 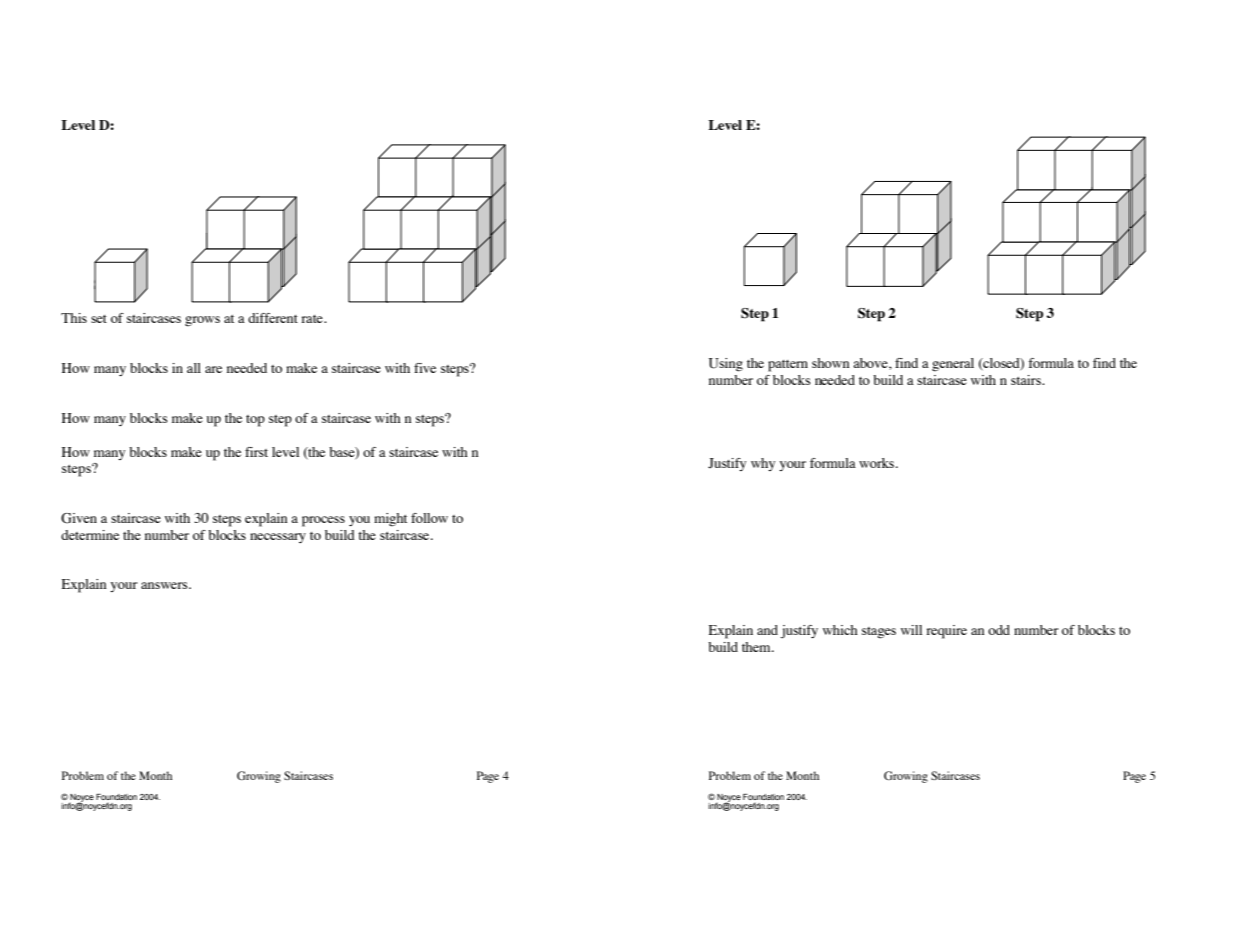 What do you see at coordinates (879, 633) in the screenshot?
I see `stages` at bounding box center [879, 633].
